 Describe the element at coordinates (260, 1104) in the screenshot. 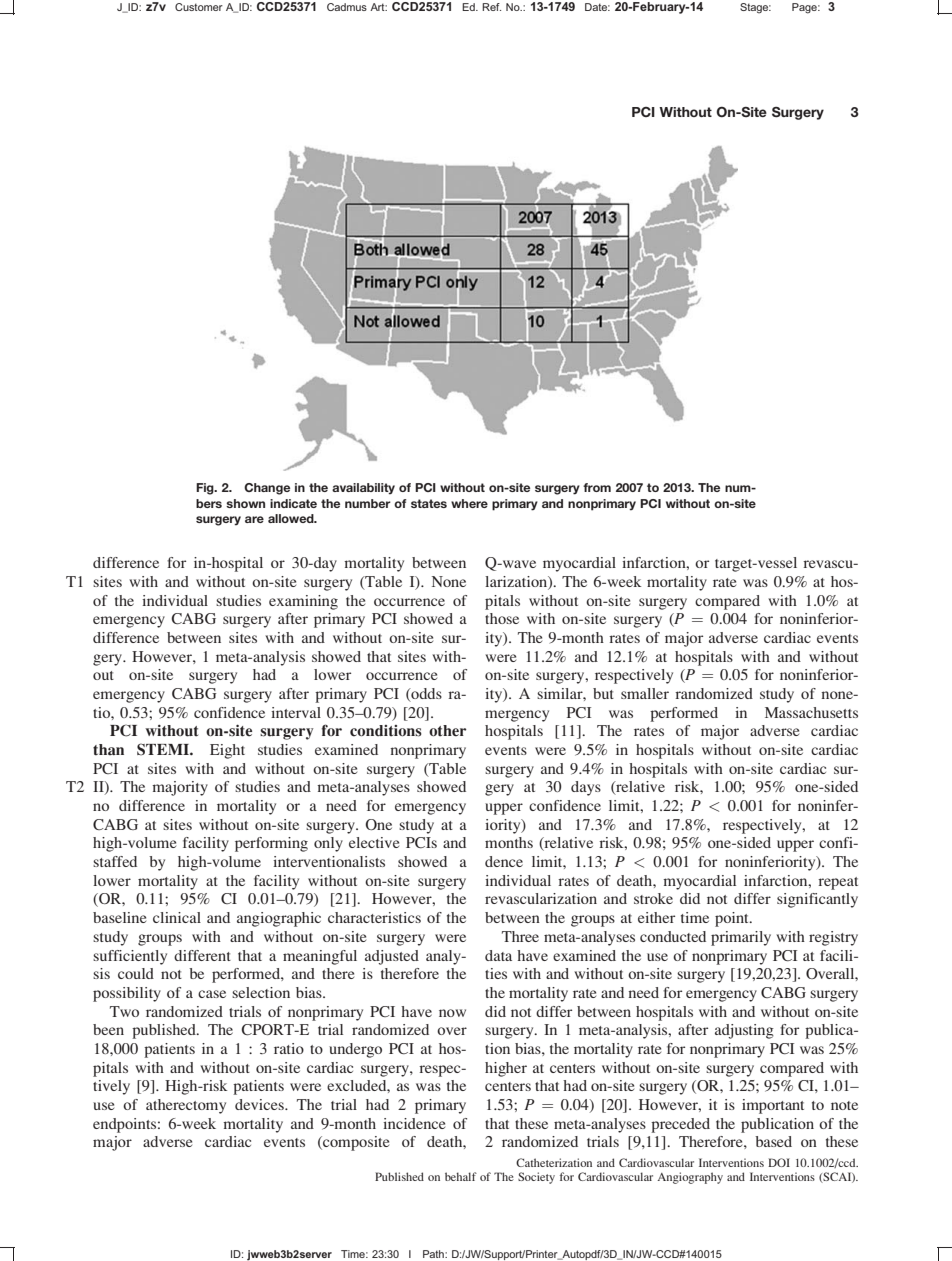

I see `devices` at that location.
